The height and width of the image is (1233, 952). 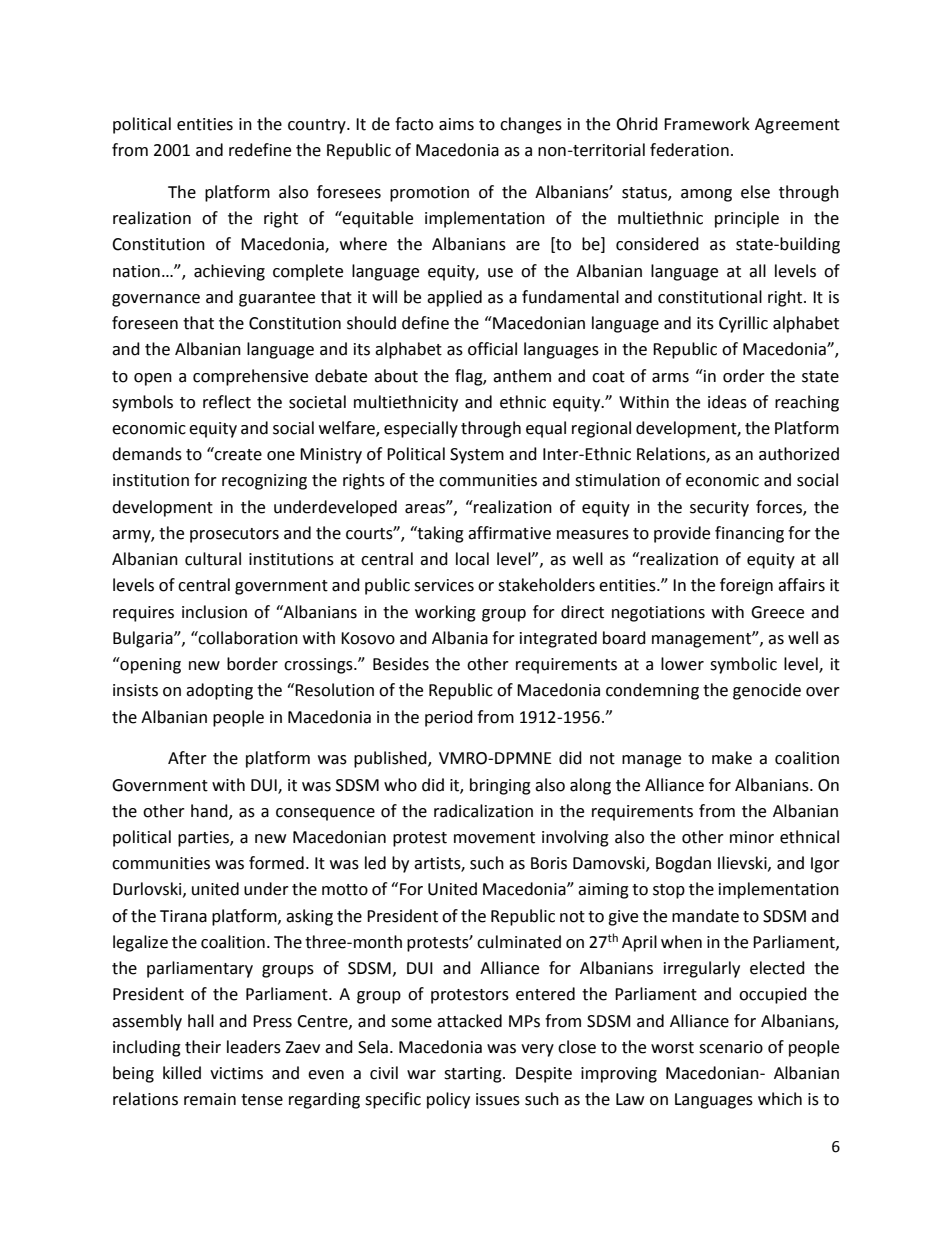 I want to click on country, so click(x=318, y=126).
